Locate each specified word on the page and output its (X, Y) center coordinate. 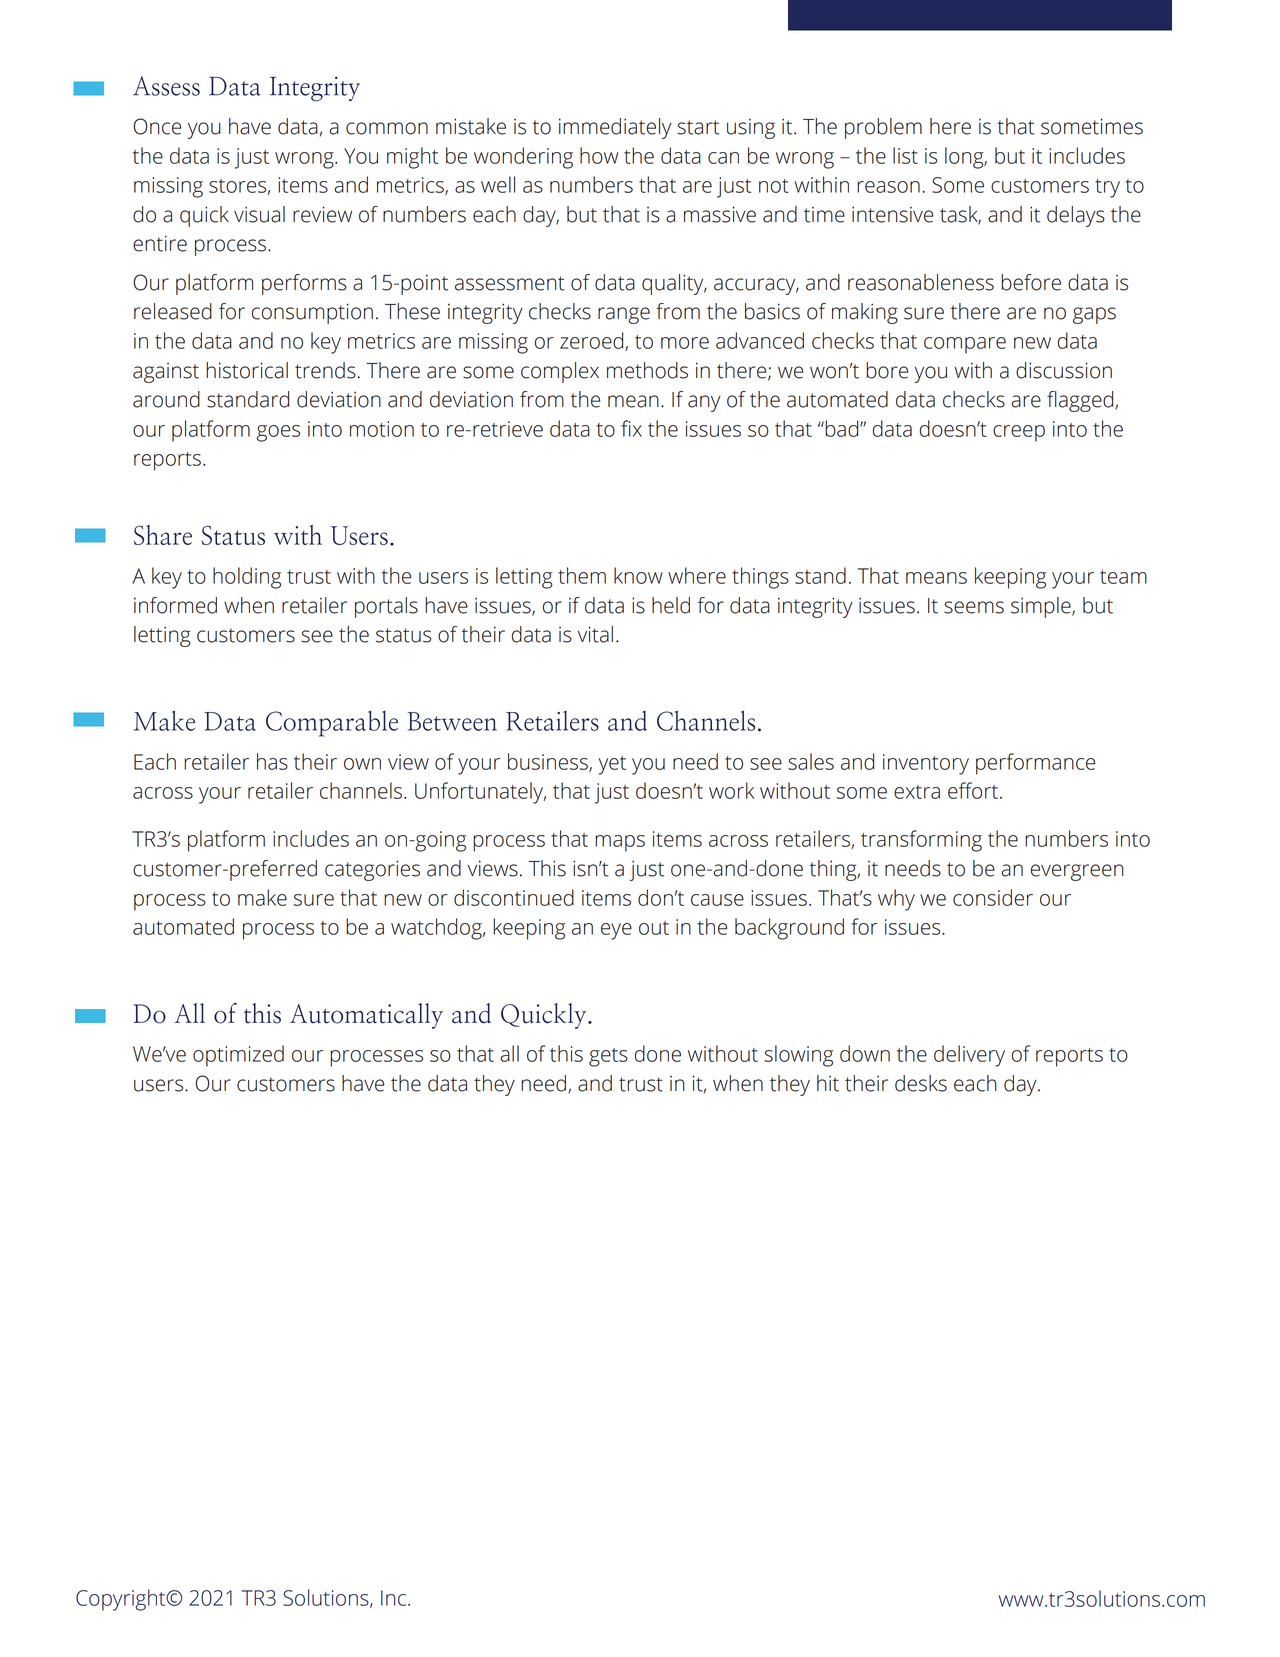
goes (278, 433)
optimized (238, 1056)
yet (612, 765)
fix (631, 428)
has (272, 761)
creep (1019, 433)
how (599, 155)
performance (1035, 764)
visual (259, 214)
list (905, 155)
